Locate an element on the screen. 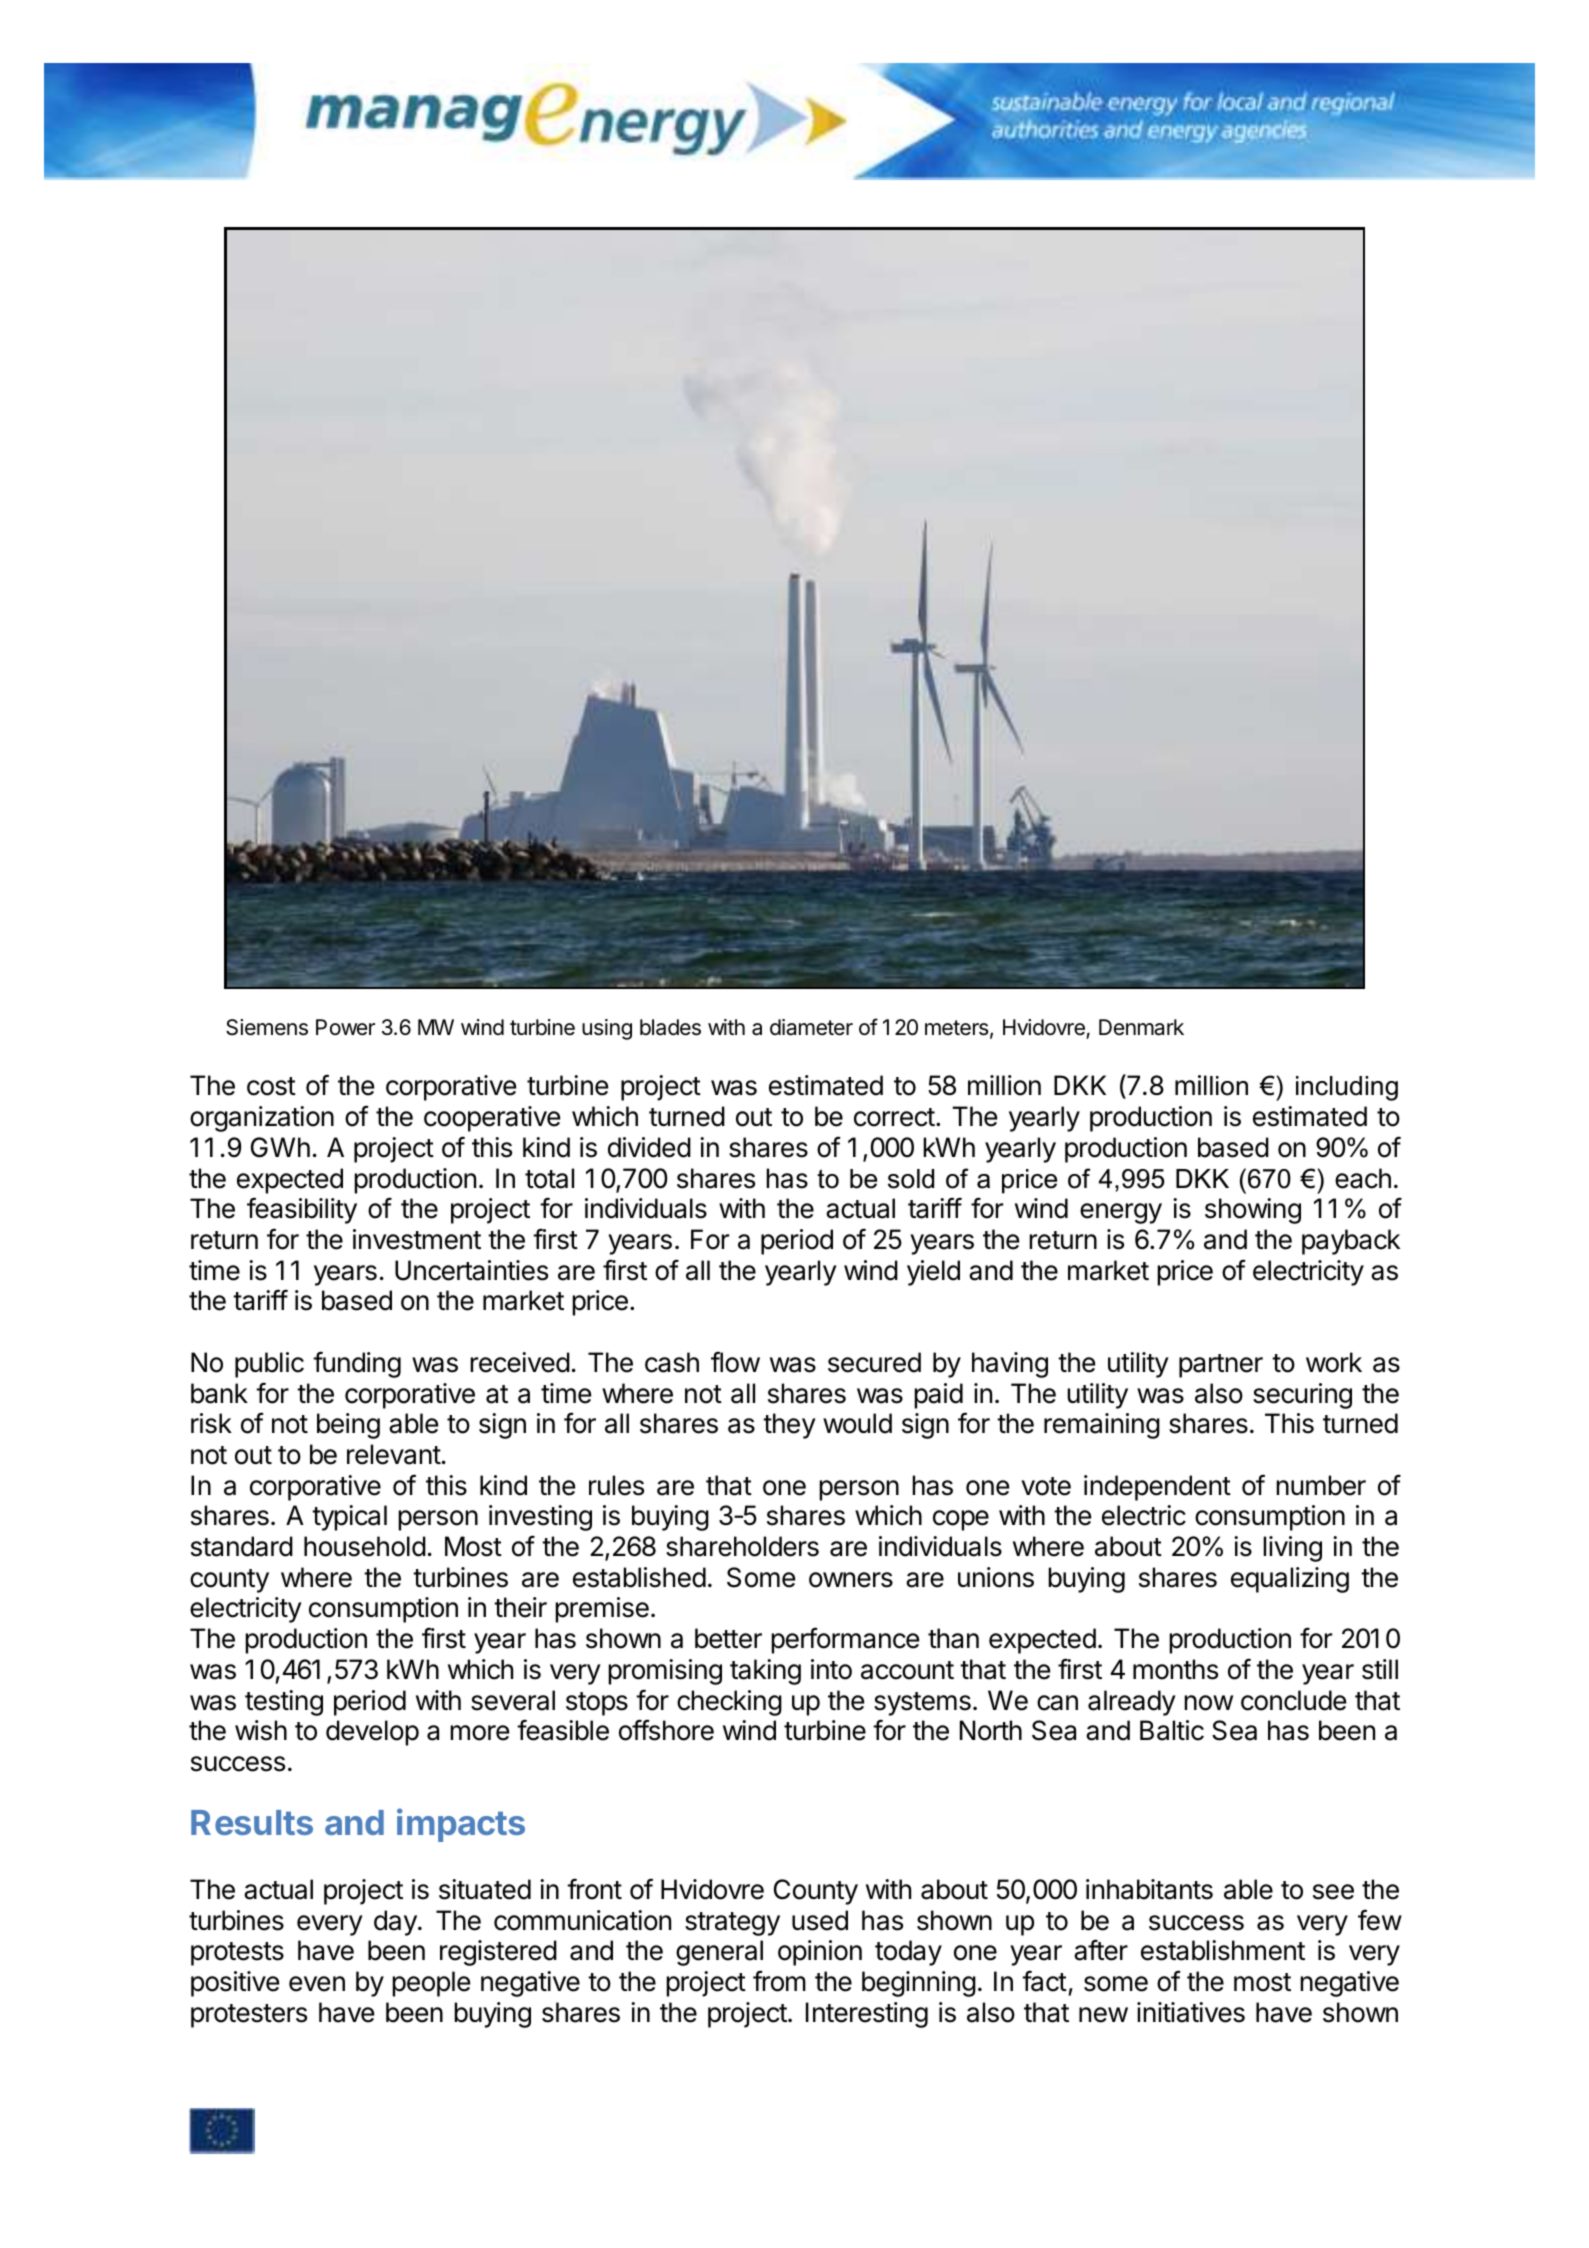 This screenshot has width=1589, height=2248. even is located at coordinates (317, 1984).
